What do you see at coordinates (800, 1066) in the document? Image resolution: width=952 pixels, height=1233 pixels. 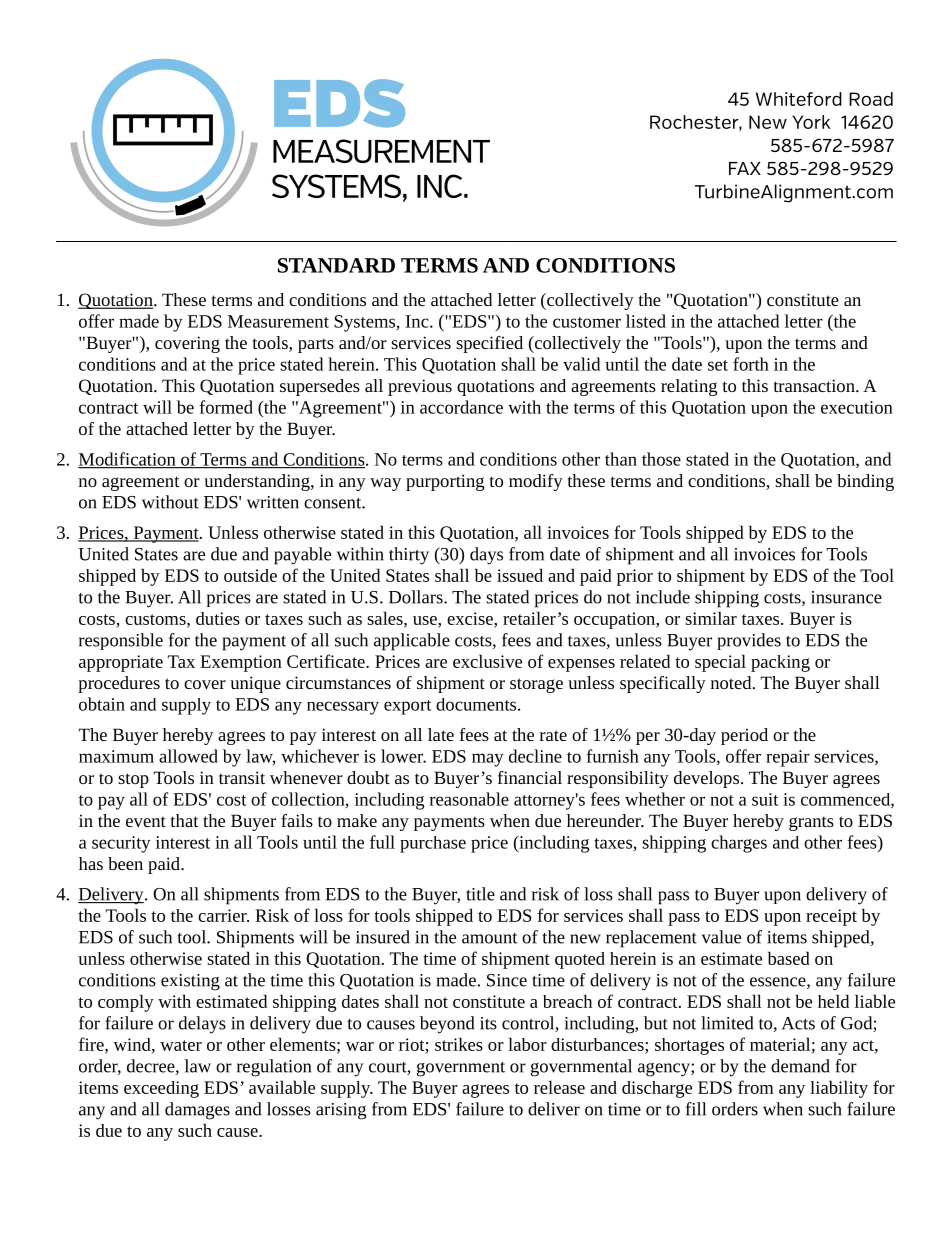 I see `demand` at bounding box center [800, 1066].
